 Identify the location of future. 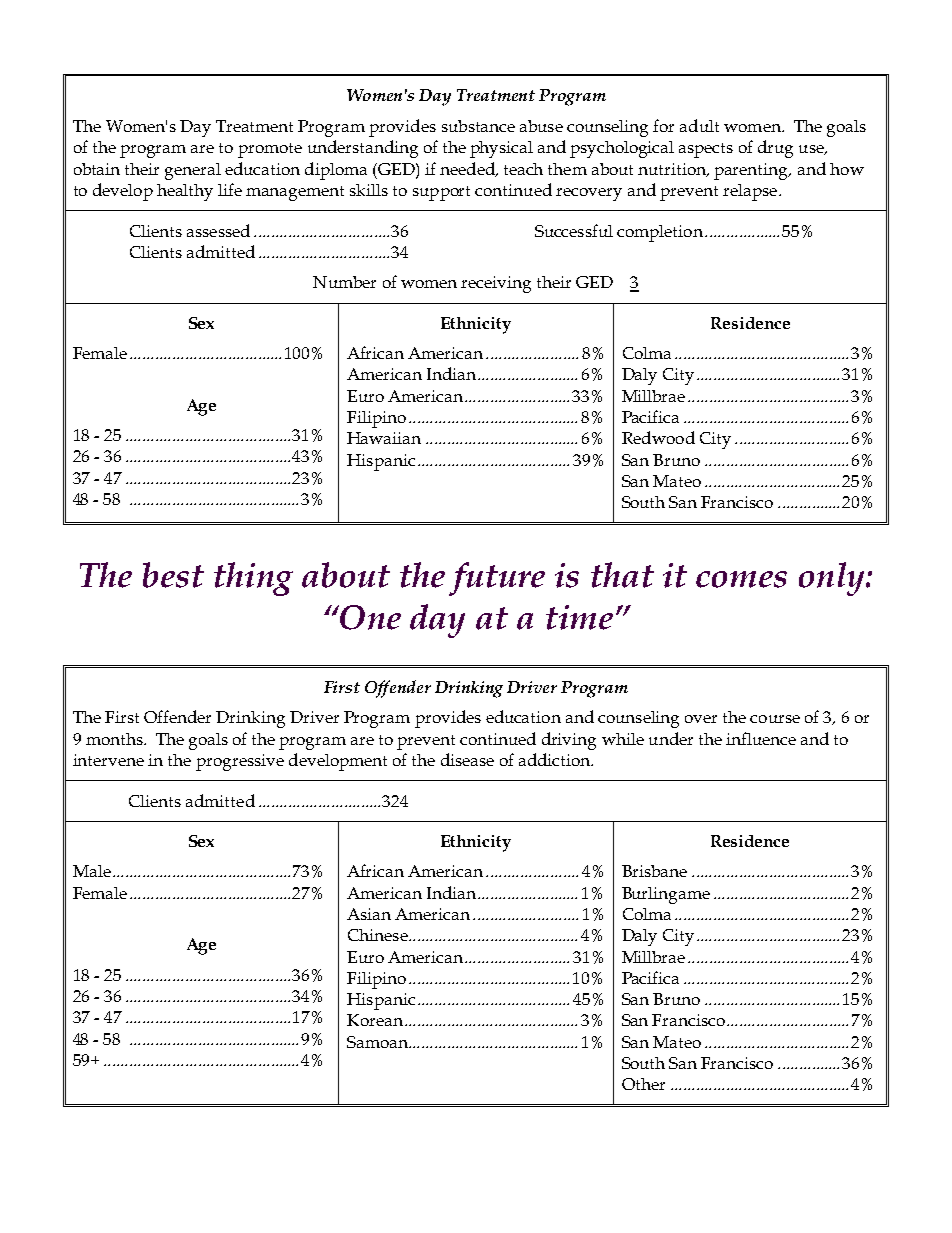
(497, 579).
